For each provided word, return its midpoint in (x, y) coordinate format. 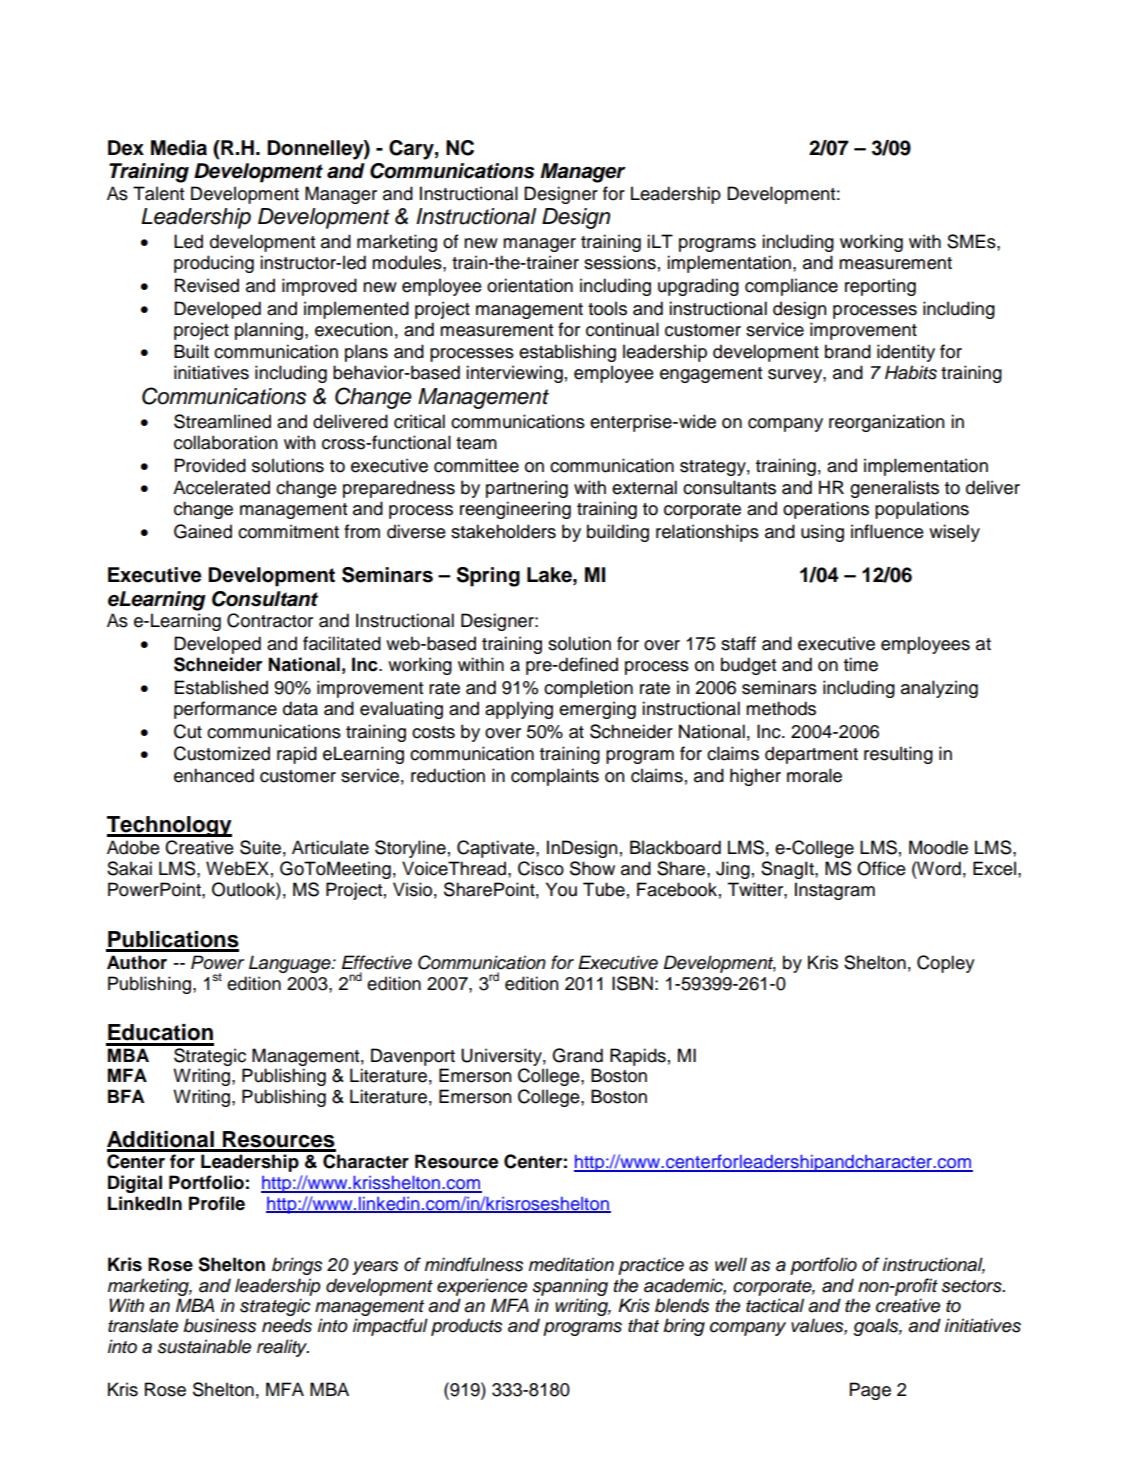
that (643, 1325)
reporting (880, 287)
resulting (898, 755)
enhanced (214, 775)
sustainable (204, 1346)
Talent (158, 193)
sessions (620, 262)
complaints (555, 777)
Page (870, 1391)
